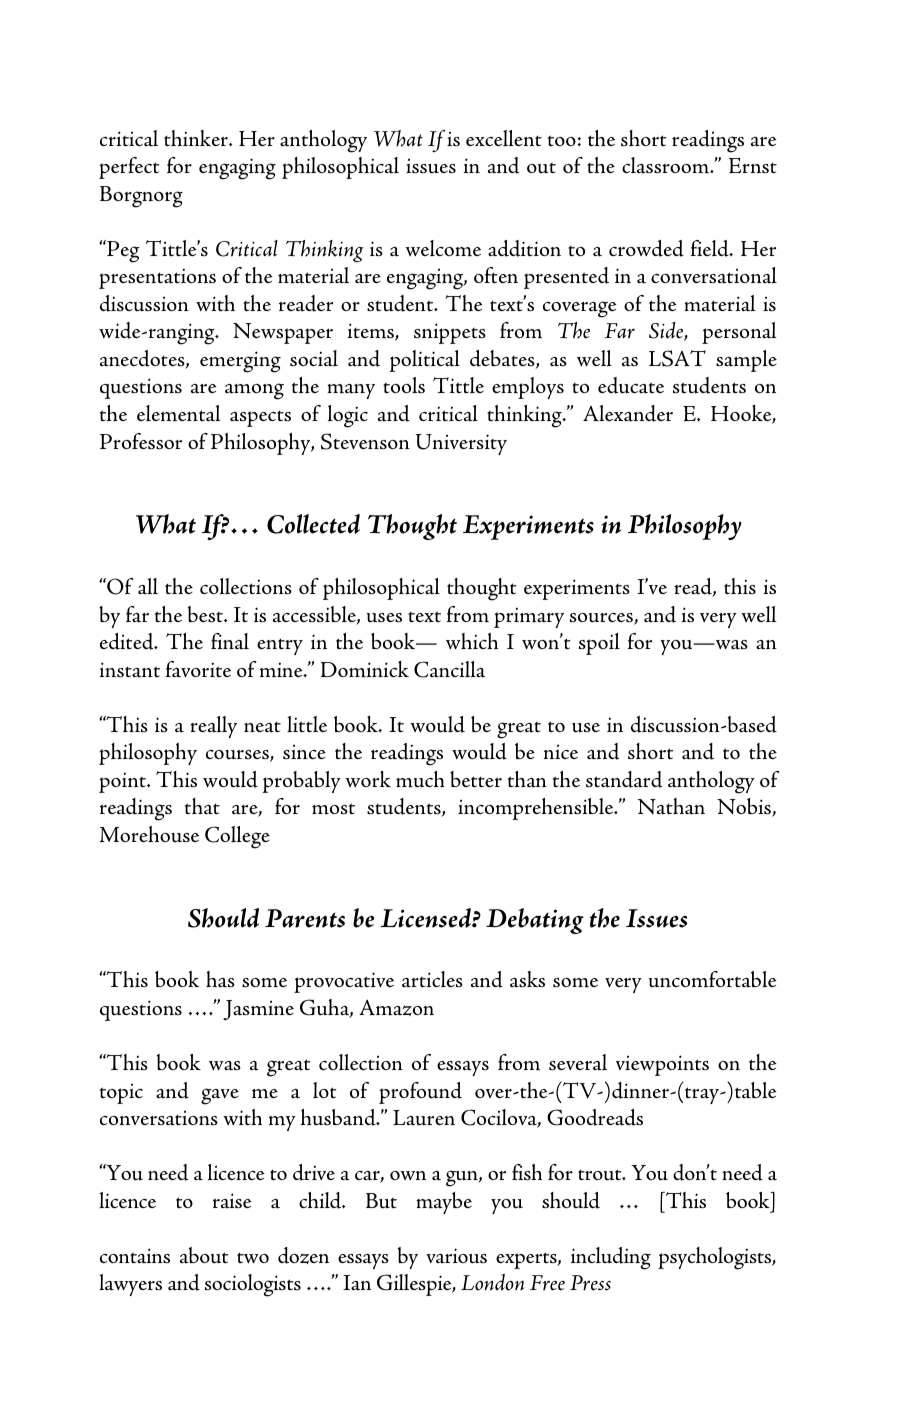 Image resolution: width=909 pixels, height=1405 pixels. I want to click on classroom, so click(667, 165).
